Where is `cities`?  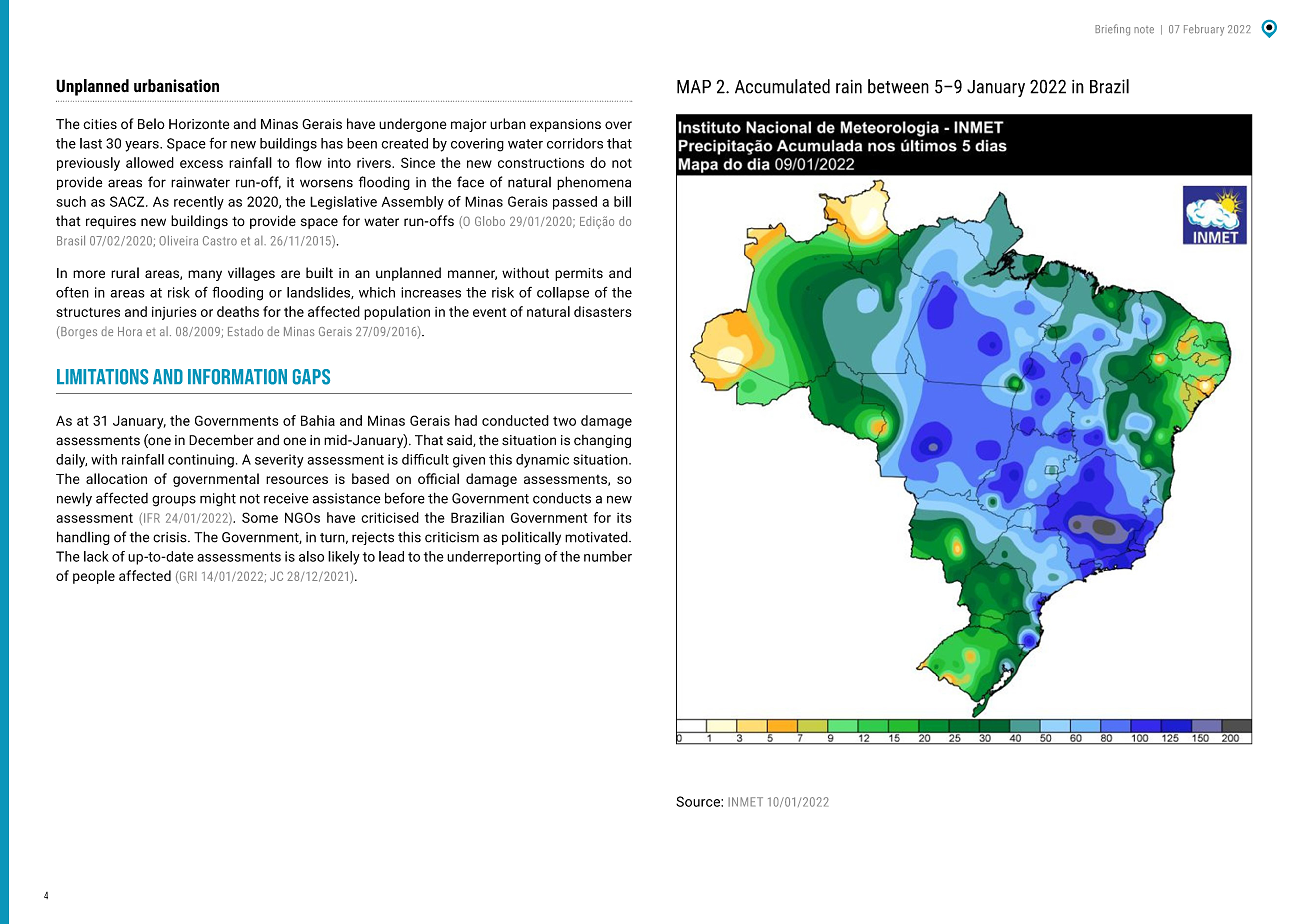 cities is located at coordinates (100, 124).
